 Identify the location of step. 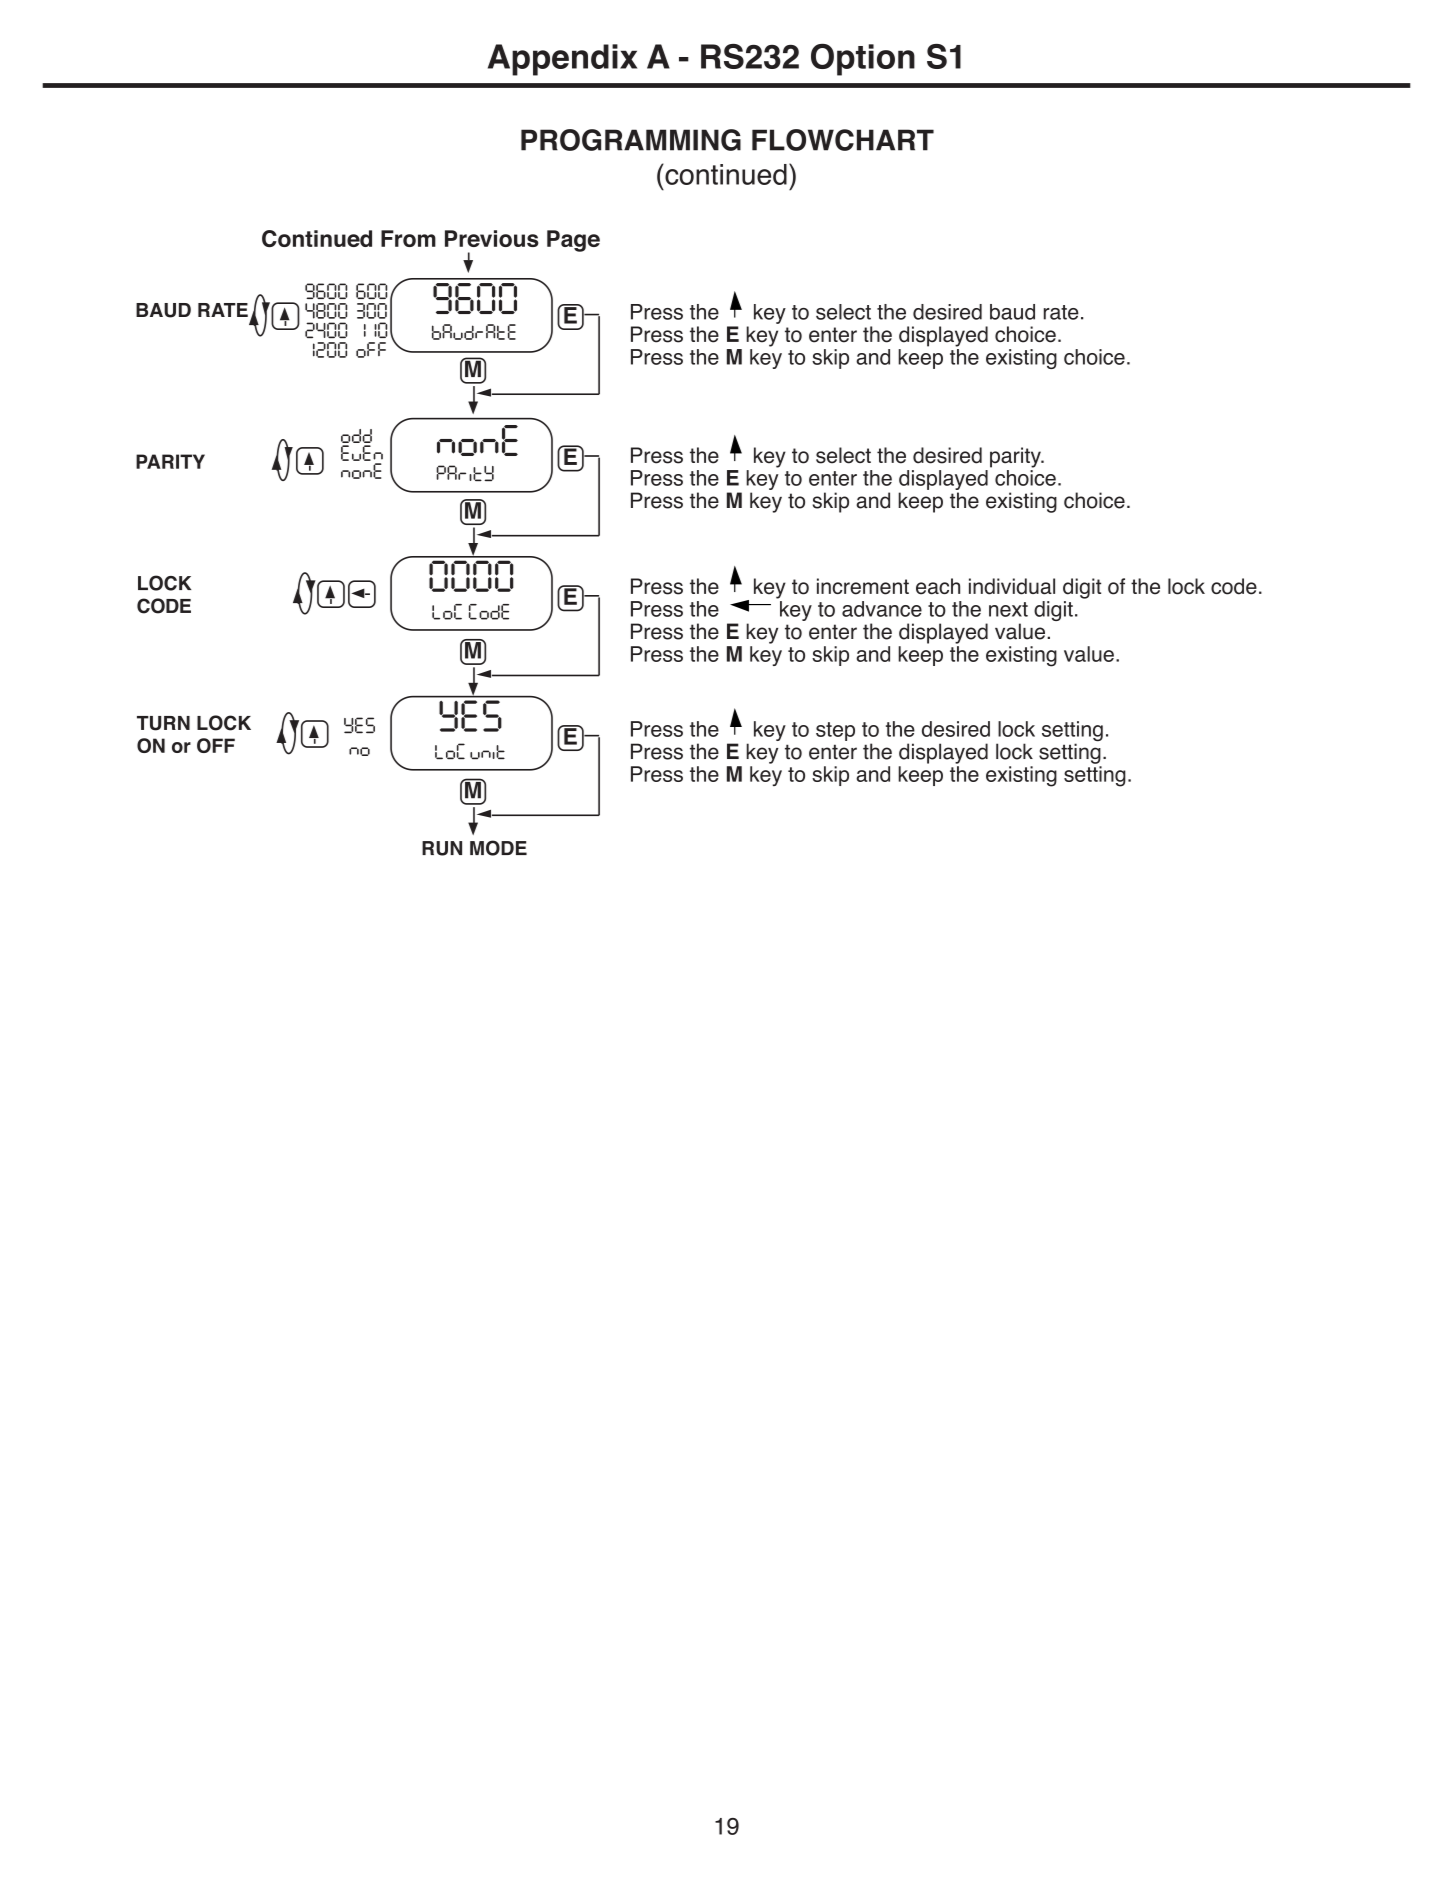
(835, 731).
